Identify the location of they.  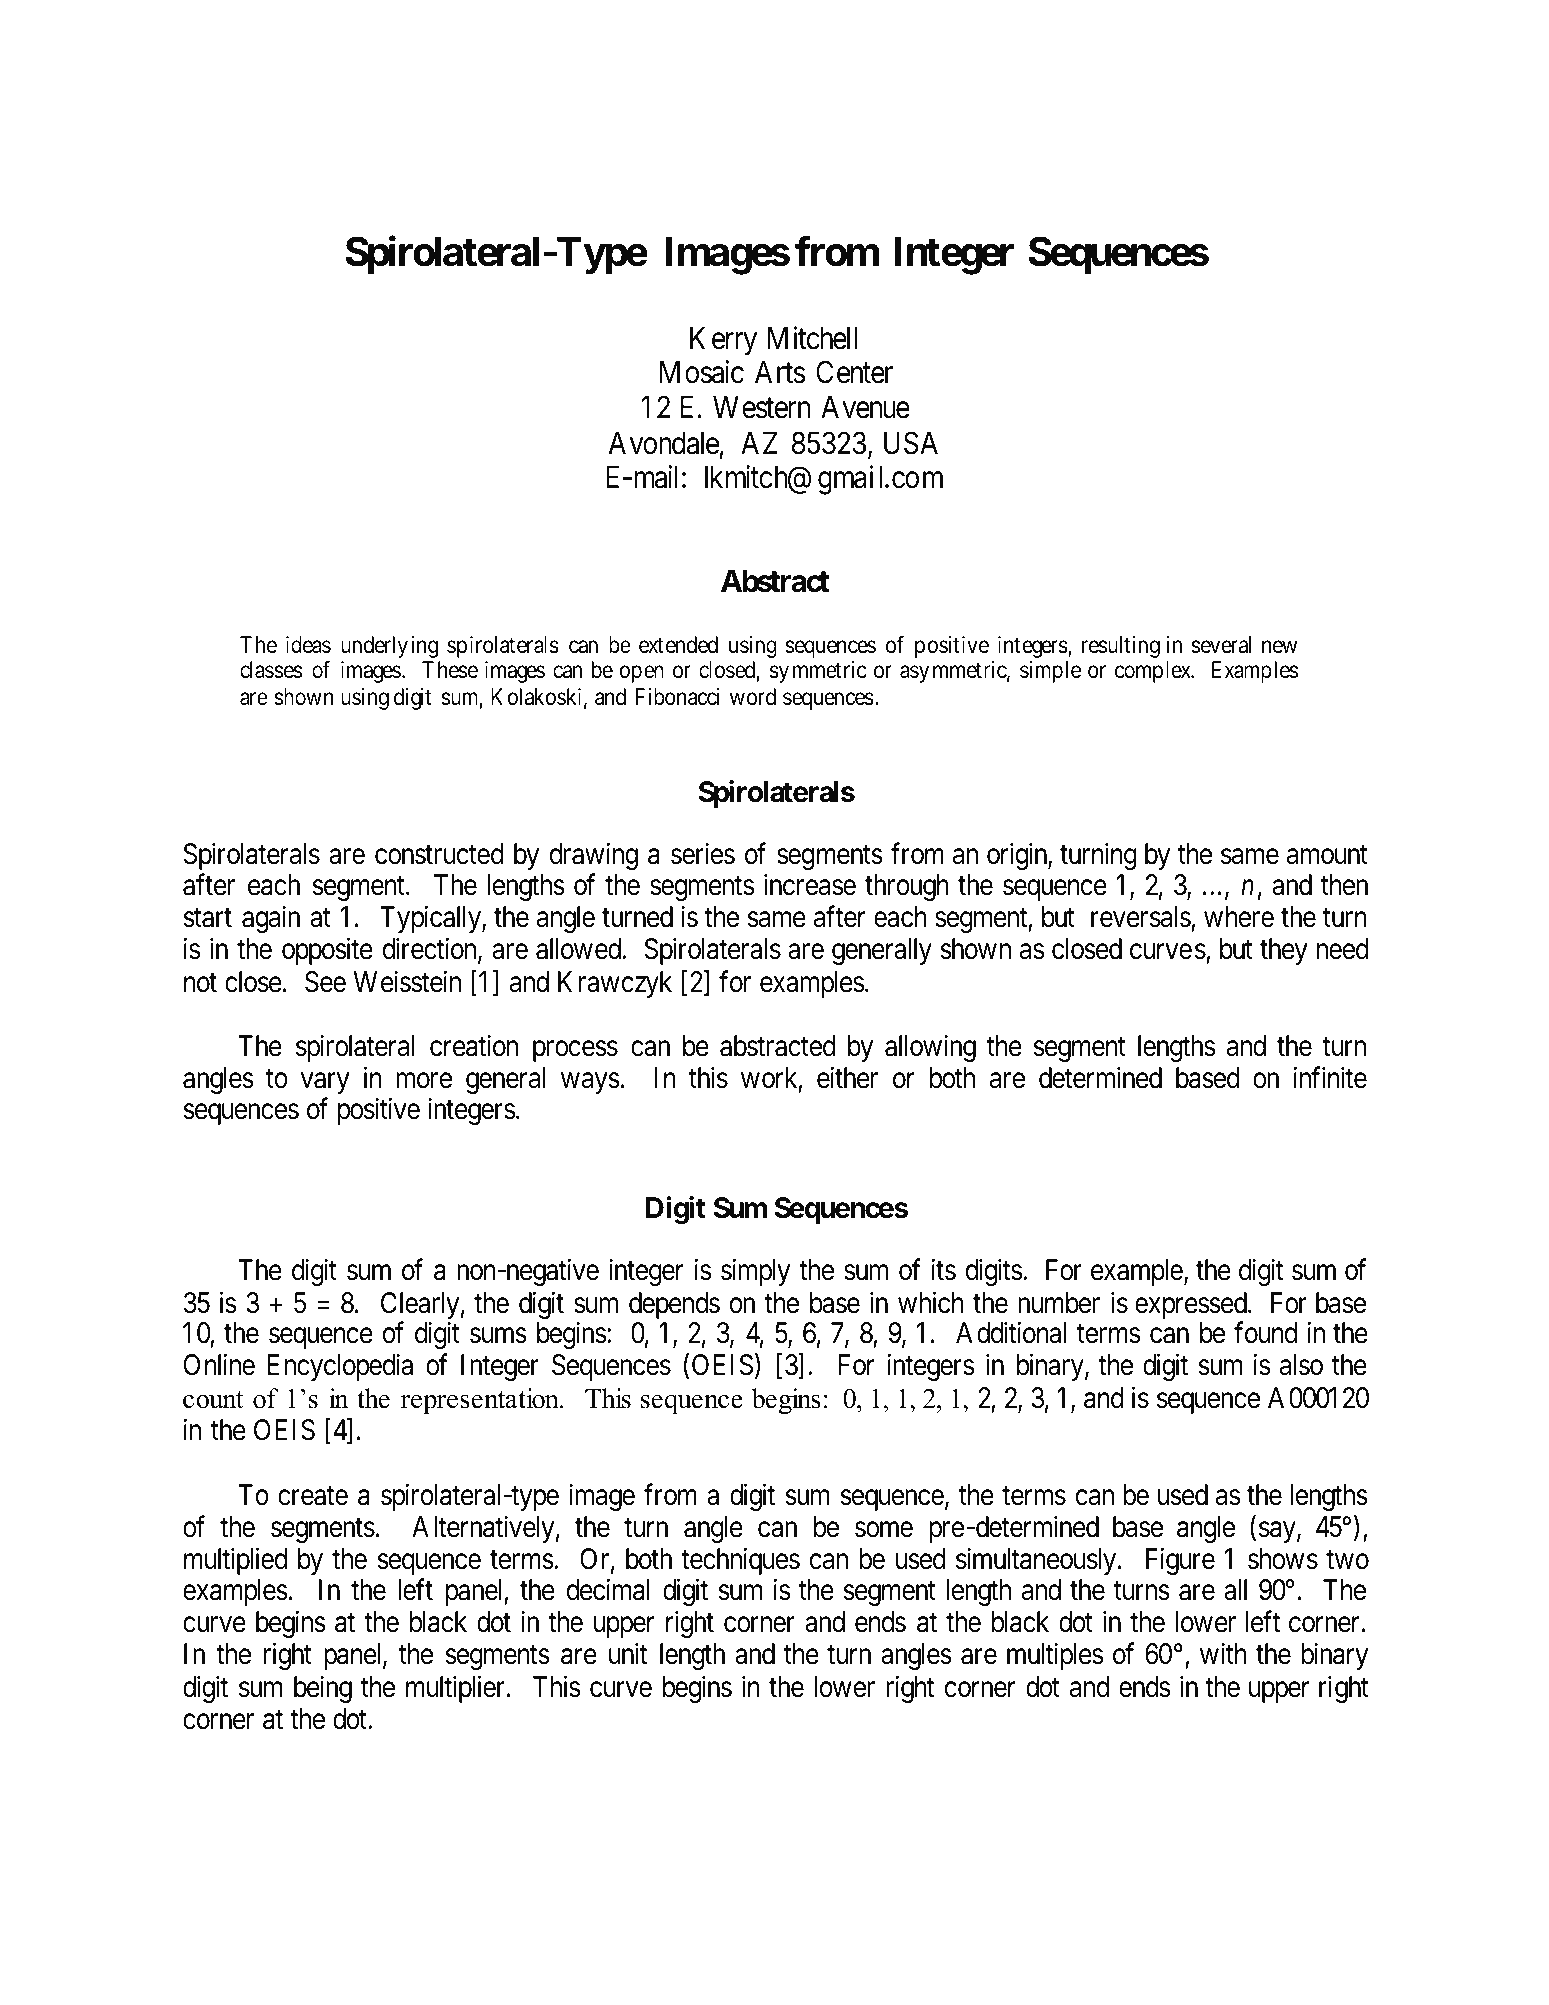
(1284, 951).
